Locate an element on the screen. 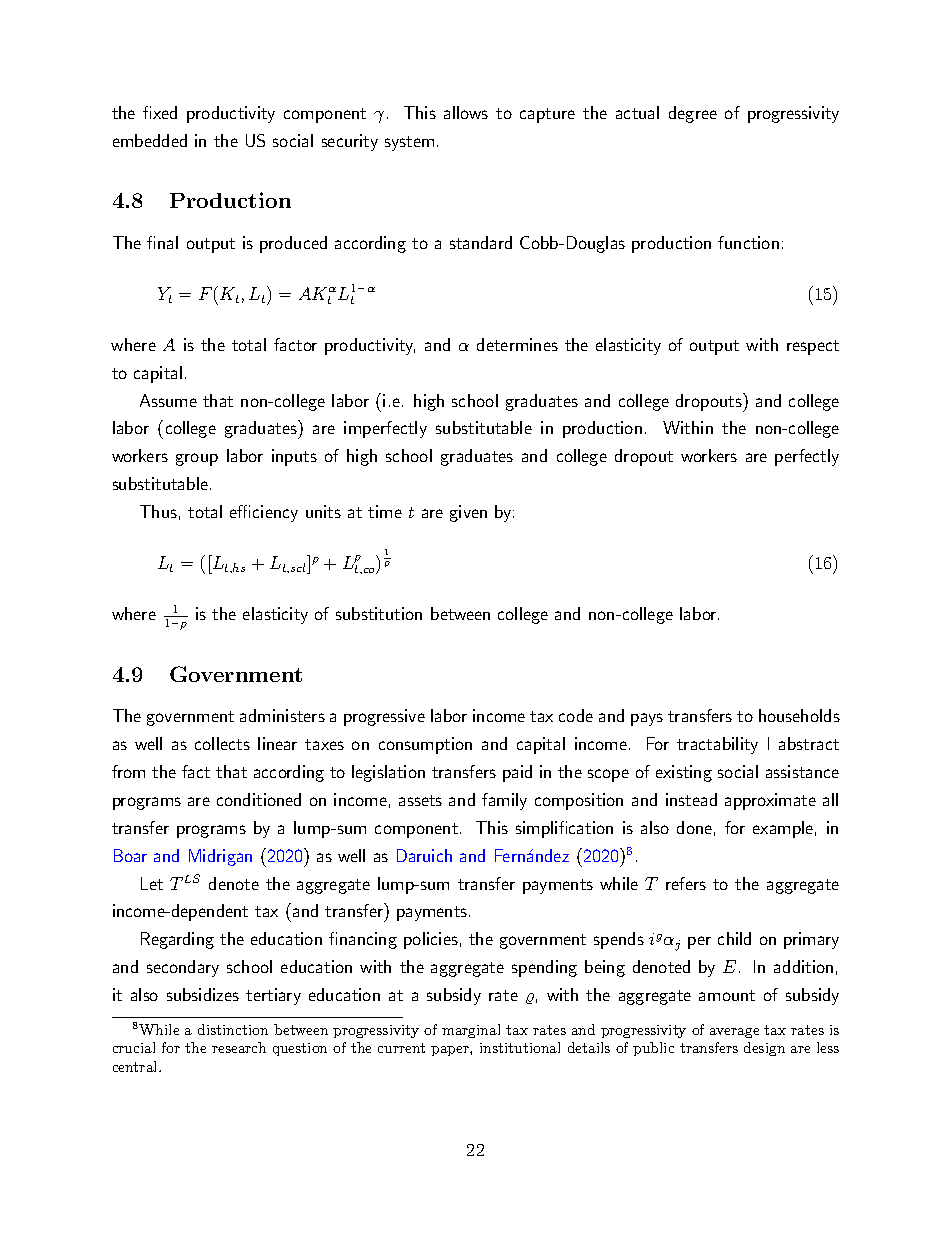  consumption is located at coordinates (425, 745).
